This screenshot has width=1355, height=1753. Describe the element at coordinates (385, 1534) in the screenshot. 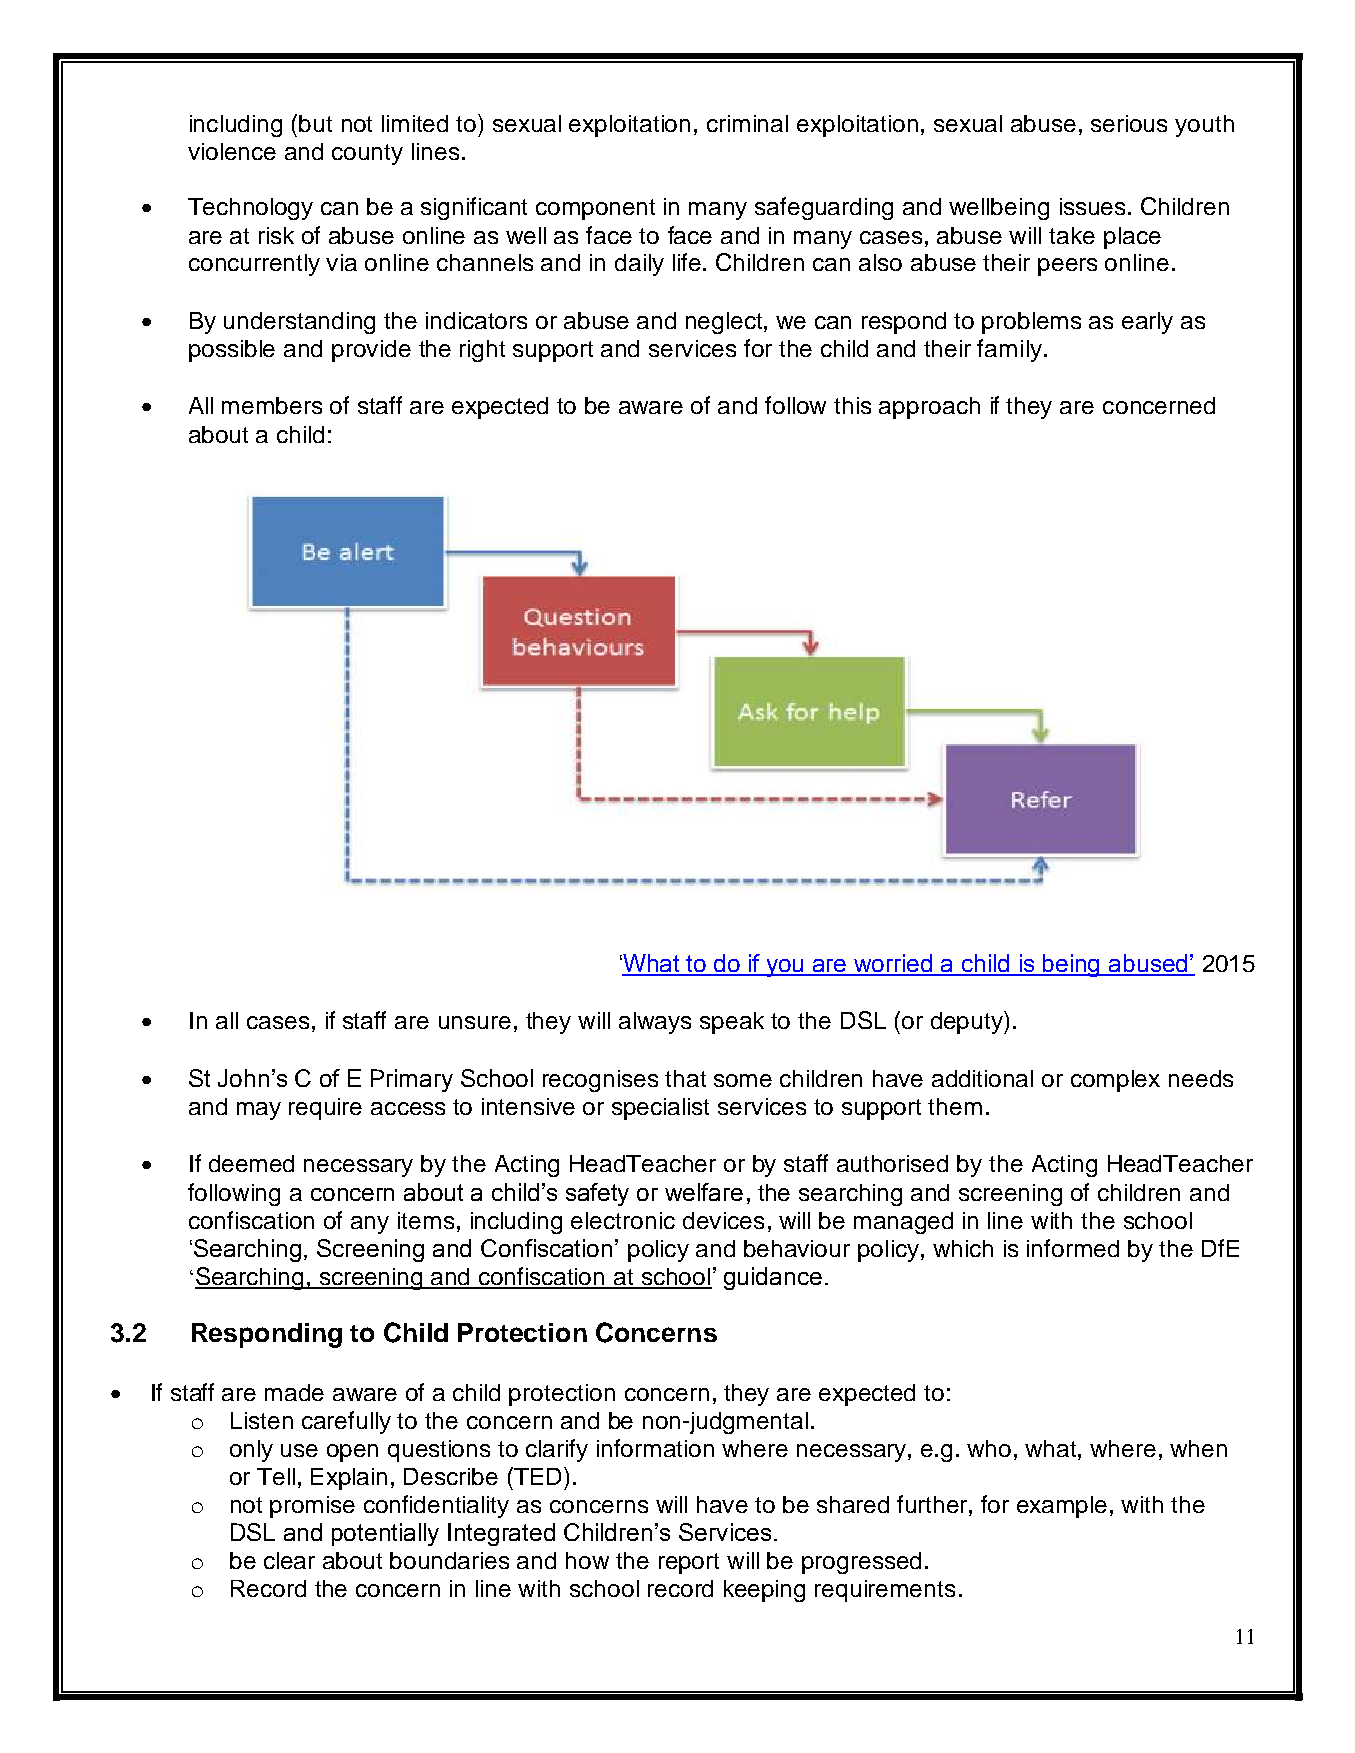

I see `potentially` at that location.
